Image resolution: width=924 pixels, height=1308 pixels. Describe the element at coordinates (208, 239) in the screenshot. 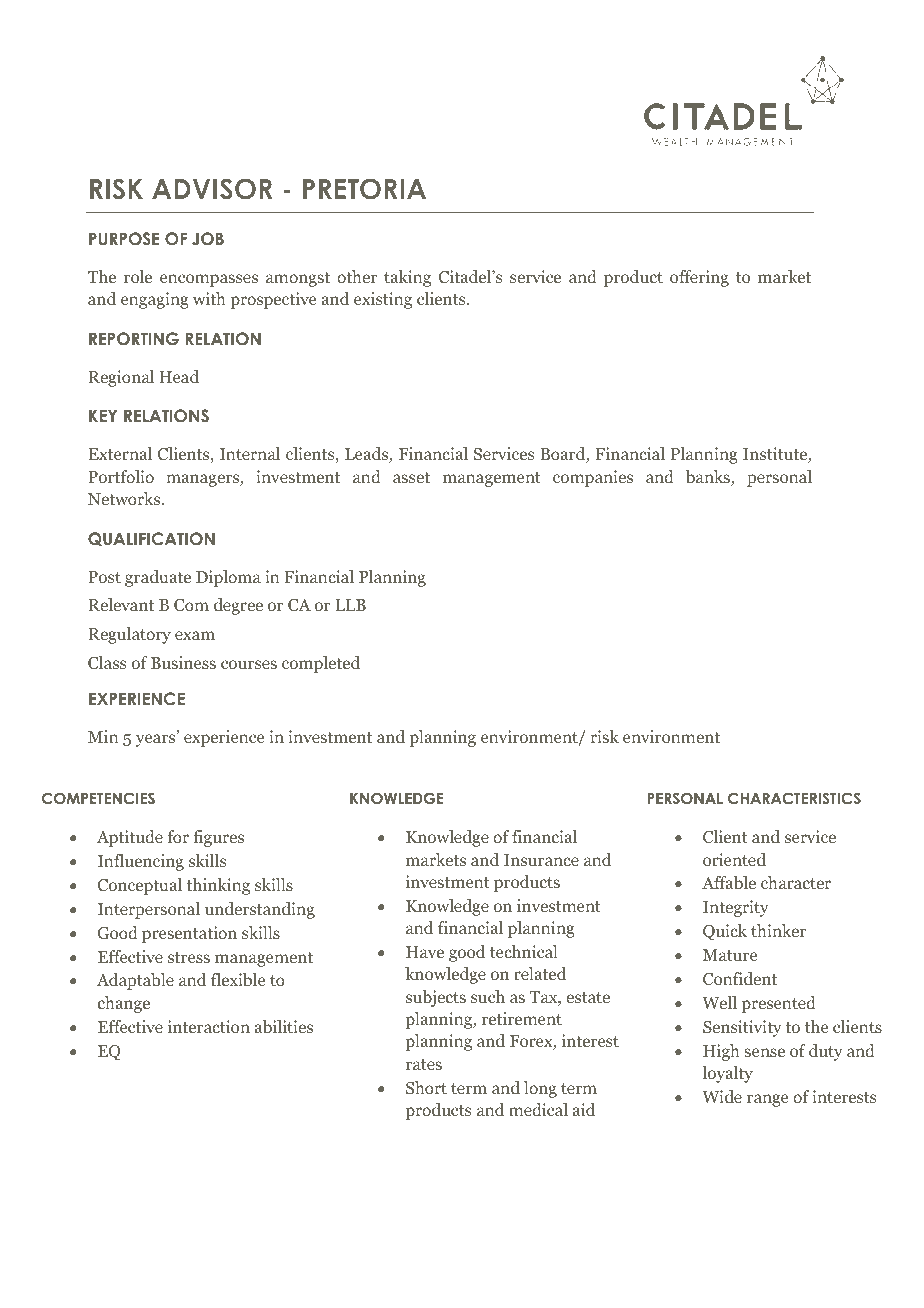

I see `JOB` at that location.
